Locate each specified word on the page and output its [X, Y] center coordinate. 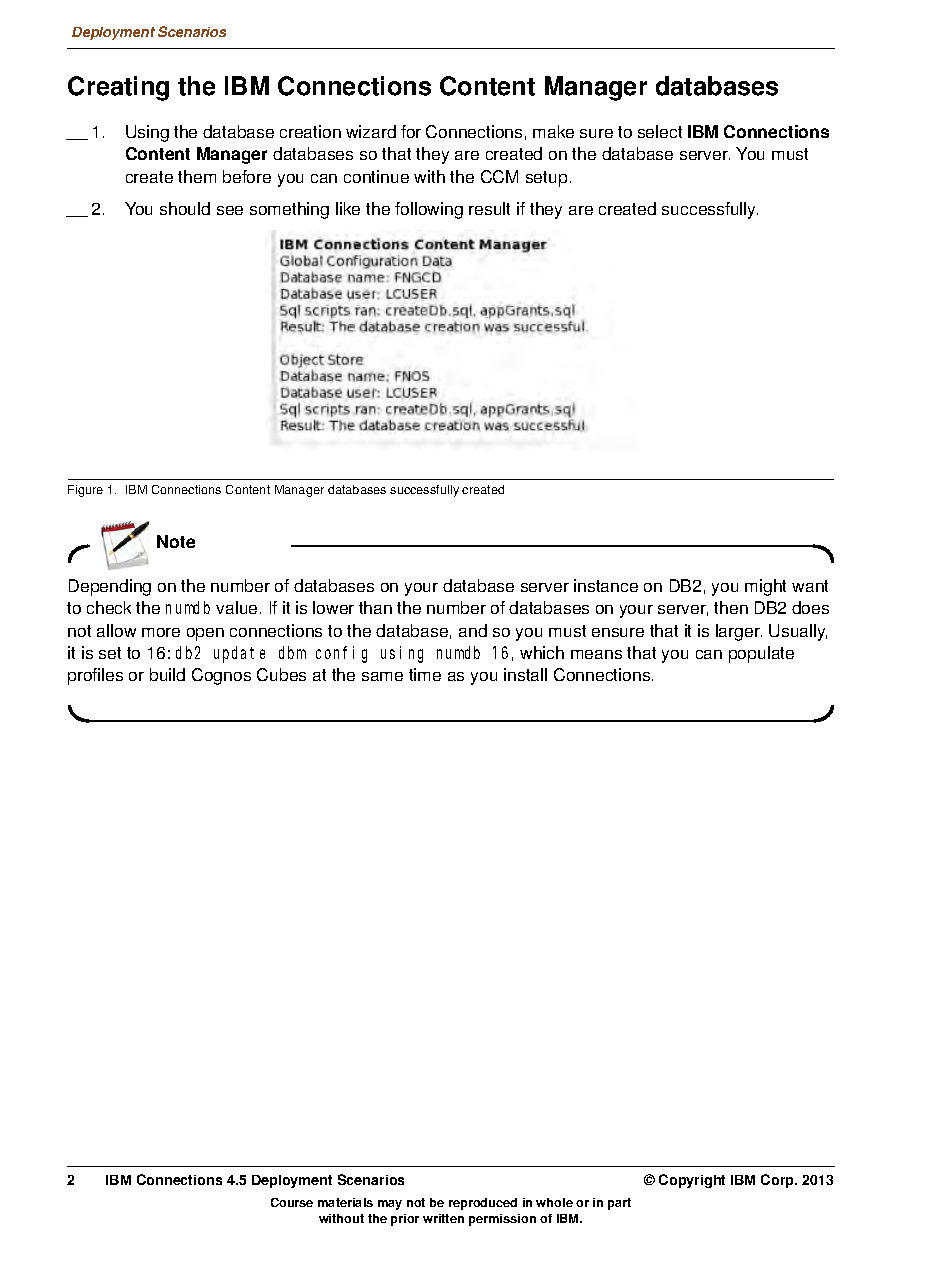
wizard [371, 131]
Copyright [692, 1181]
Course [292, 1202]
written [443, 1218]
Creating [118, 88]
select [660, 131]
